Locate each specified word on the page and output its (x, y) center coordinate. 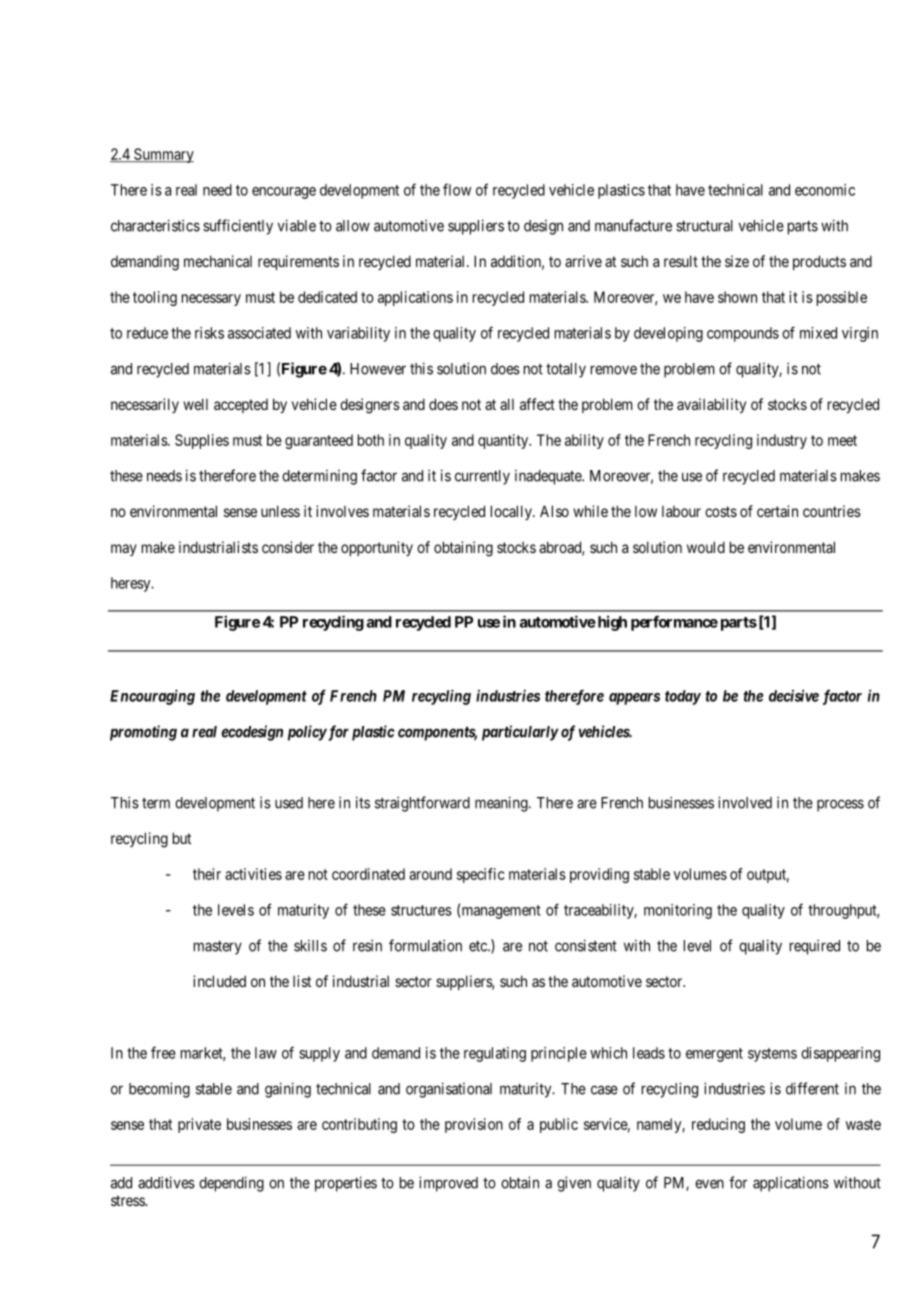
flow (457, 189)
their (207, 874)
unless (280, 511)
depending (231, 1184)
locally (512, 512)
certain (777, 511)
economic (825, 190)
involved (745, 802)
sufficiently (238, 227)
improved (448, 1184)
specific (480, 875)
